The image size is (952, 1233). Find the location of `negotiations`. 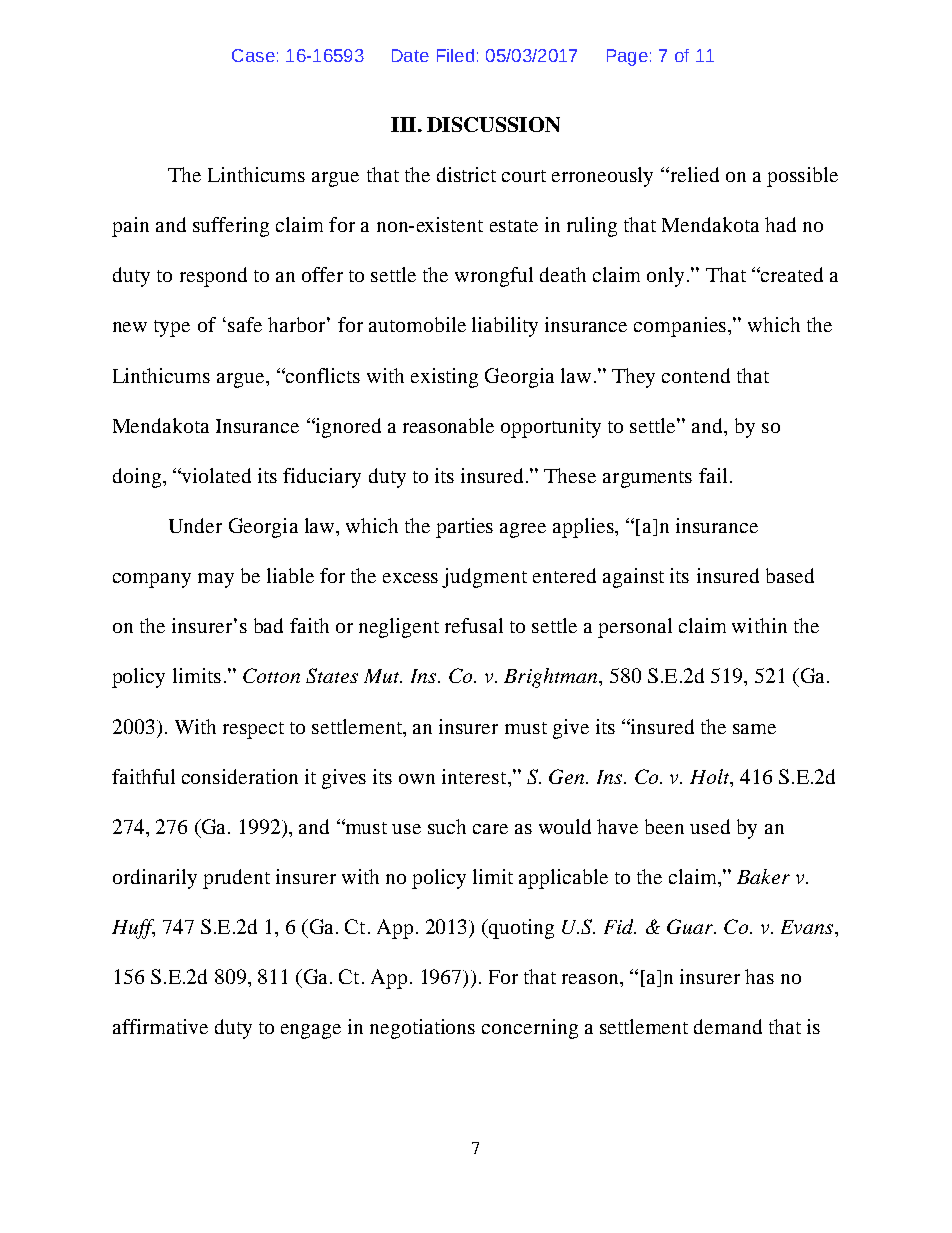

negotiations is located at coordinates (422, 1029).
